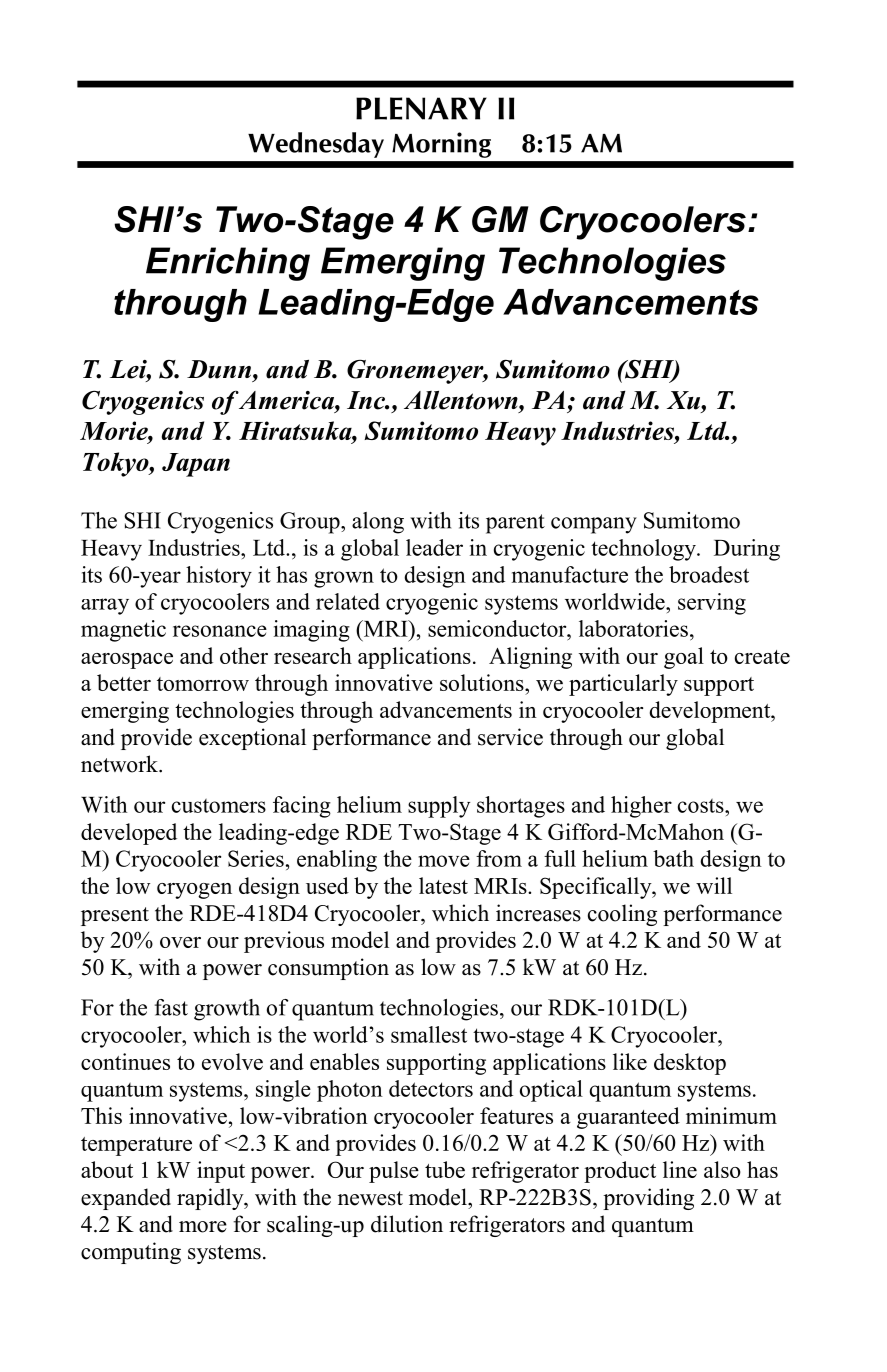 The image size is (887, 1372). I want to click on Dunn, so click(220, 369).
